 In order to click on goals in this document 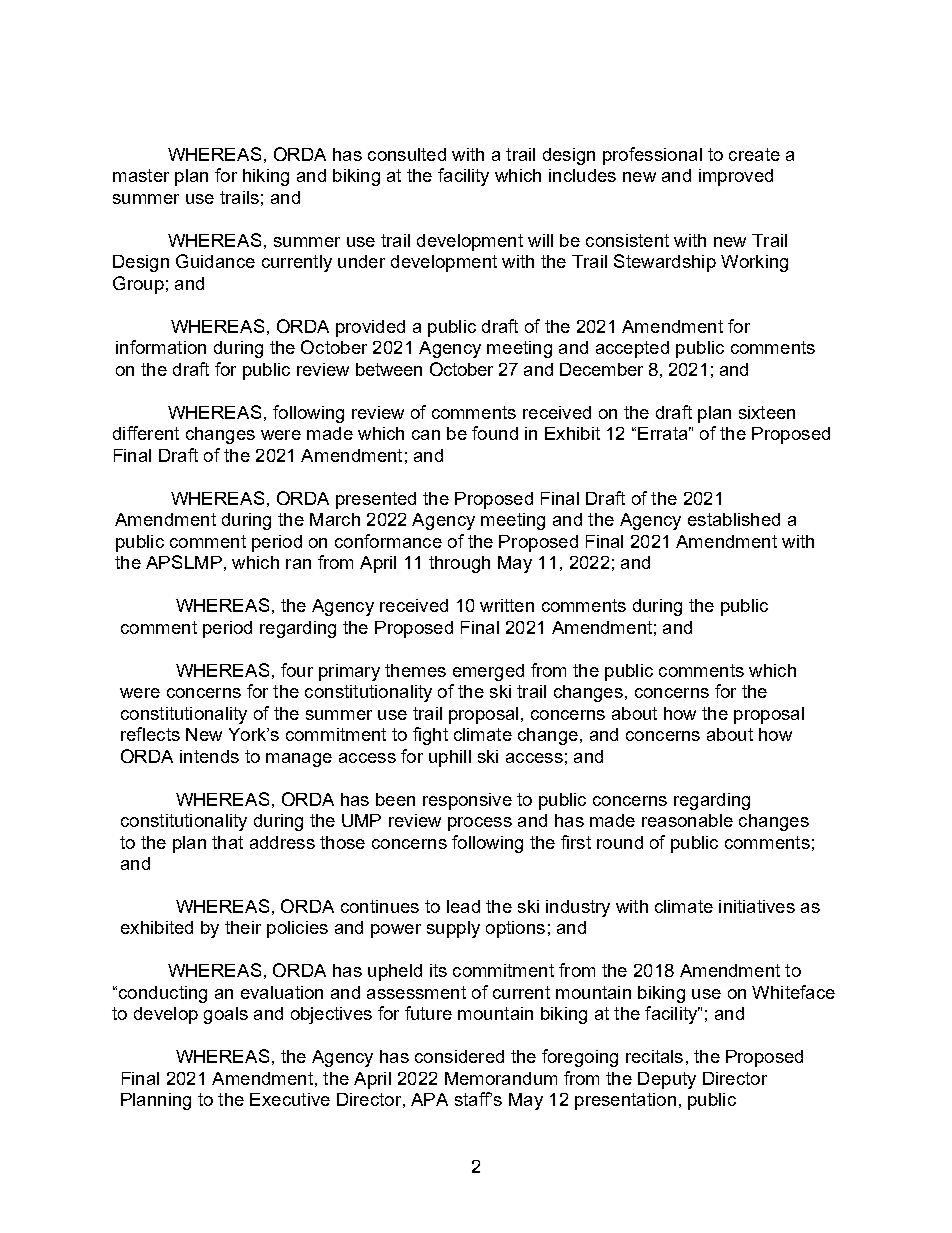, I will do `click(226, 1015)`.
